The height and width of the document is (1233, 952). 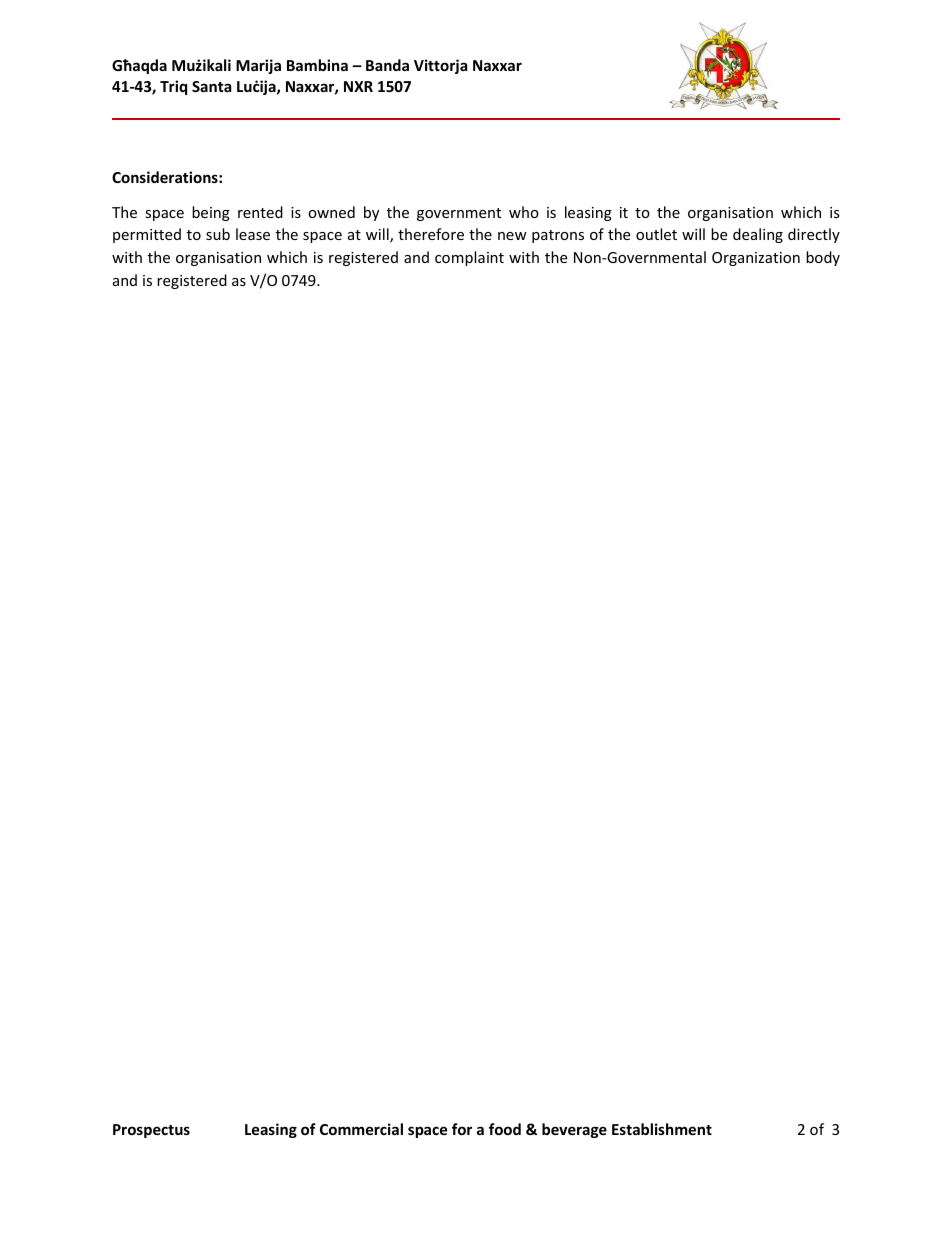 I want to click on Organization, so click(x=756, y=259).
